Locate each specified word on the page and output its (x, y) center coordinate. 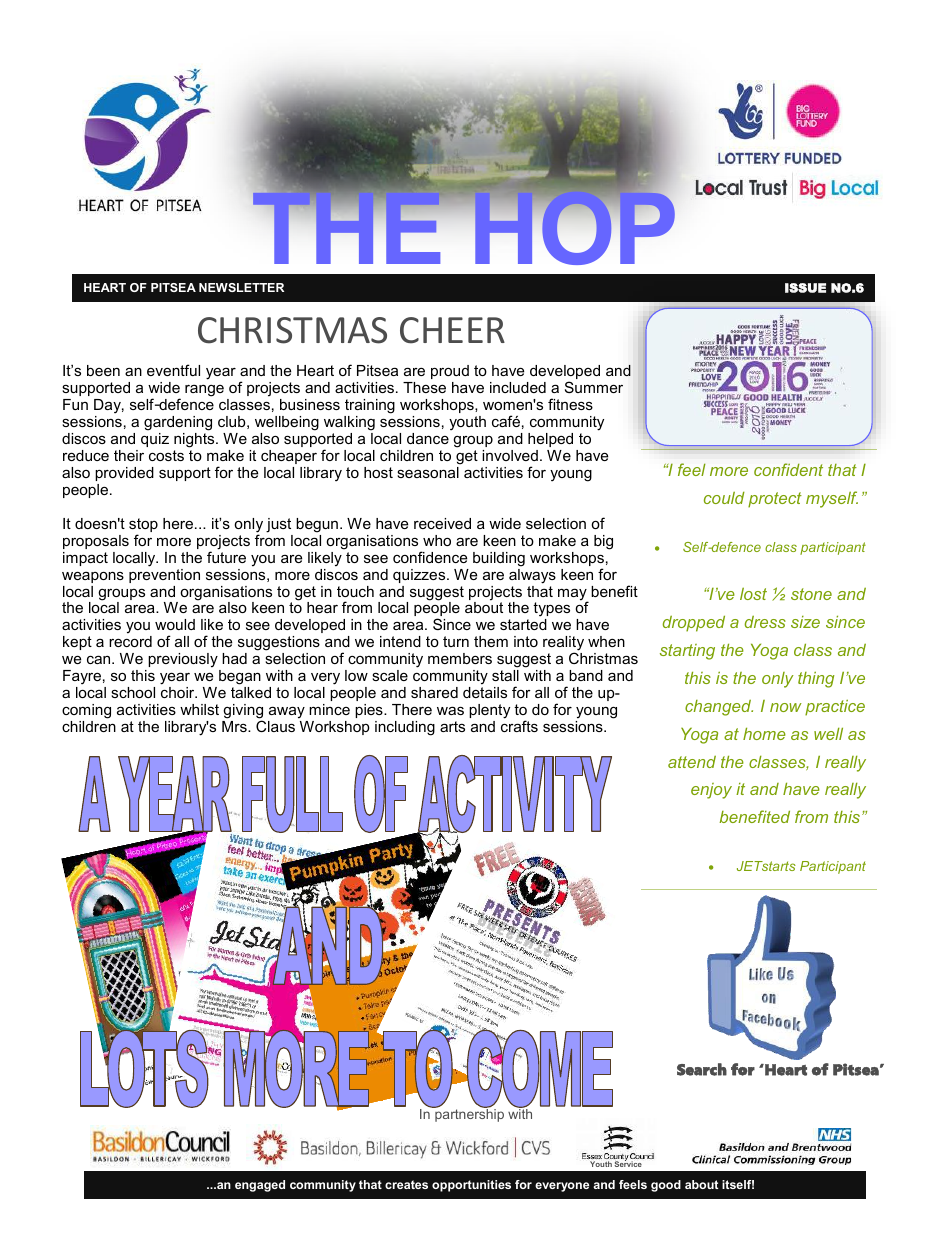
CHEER (452, 330)
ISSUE (805, 288)
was (450, 710)
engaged (260, 1186)
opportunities (471, 1186)
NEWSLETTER (241, 287)
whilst (199, 709)
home (764, 733)
